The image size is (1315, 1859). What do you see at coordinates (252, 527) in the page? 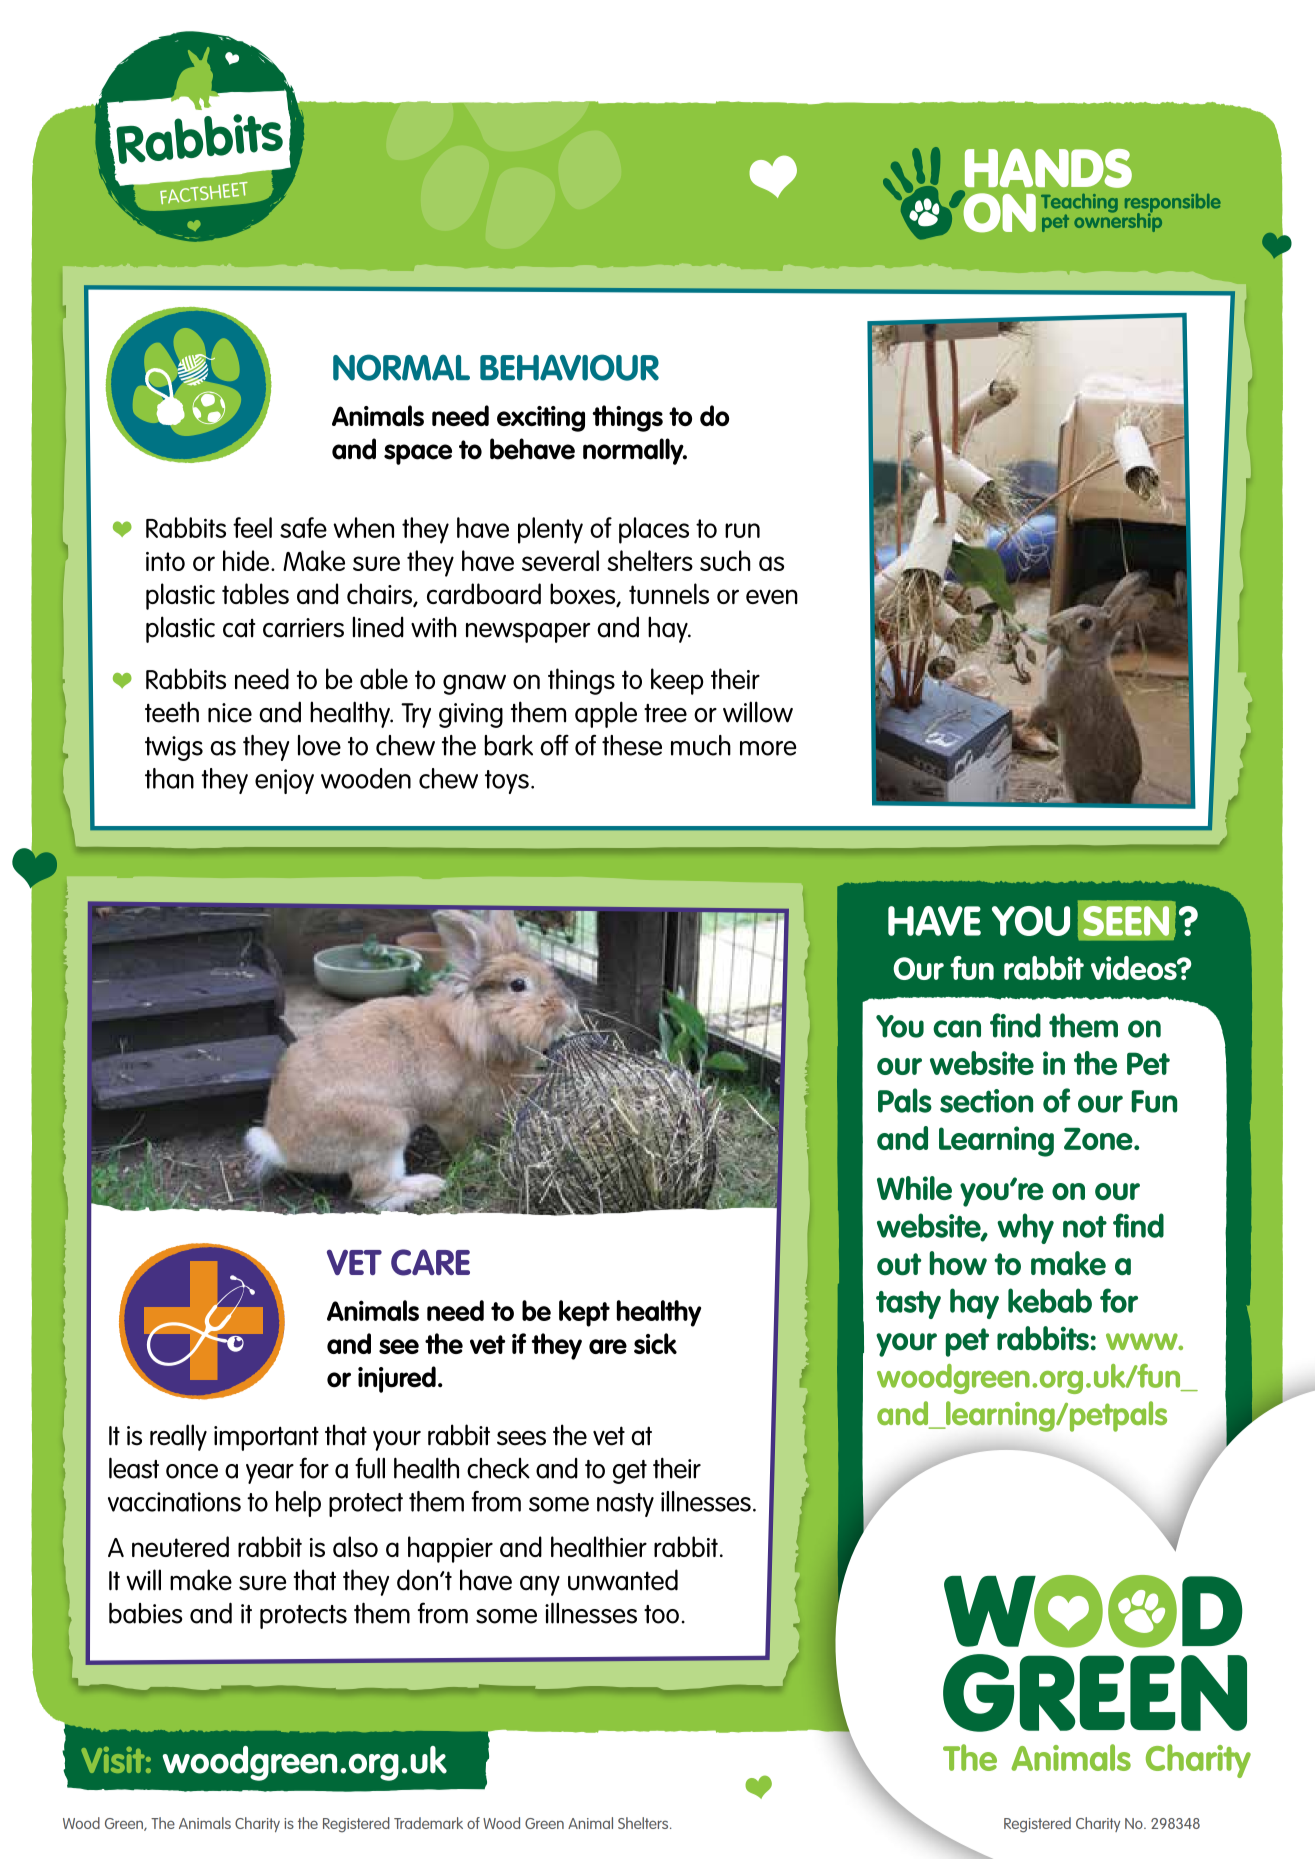
I see `feel` at bounding box center [252, 527].
